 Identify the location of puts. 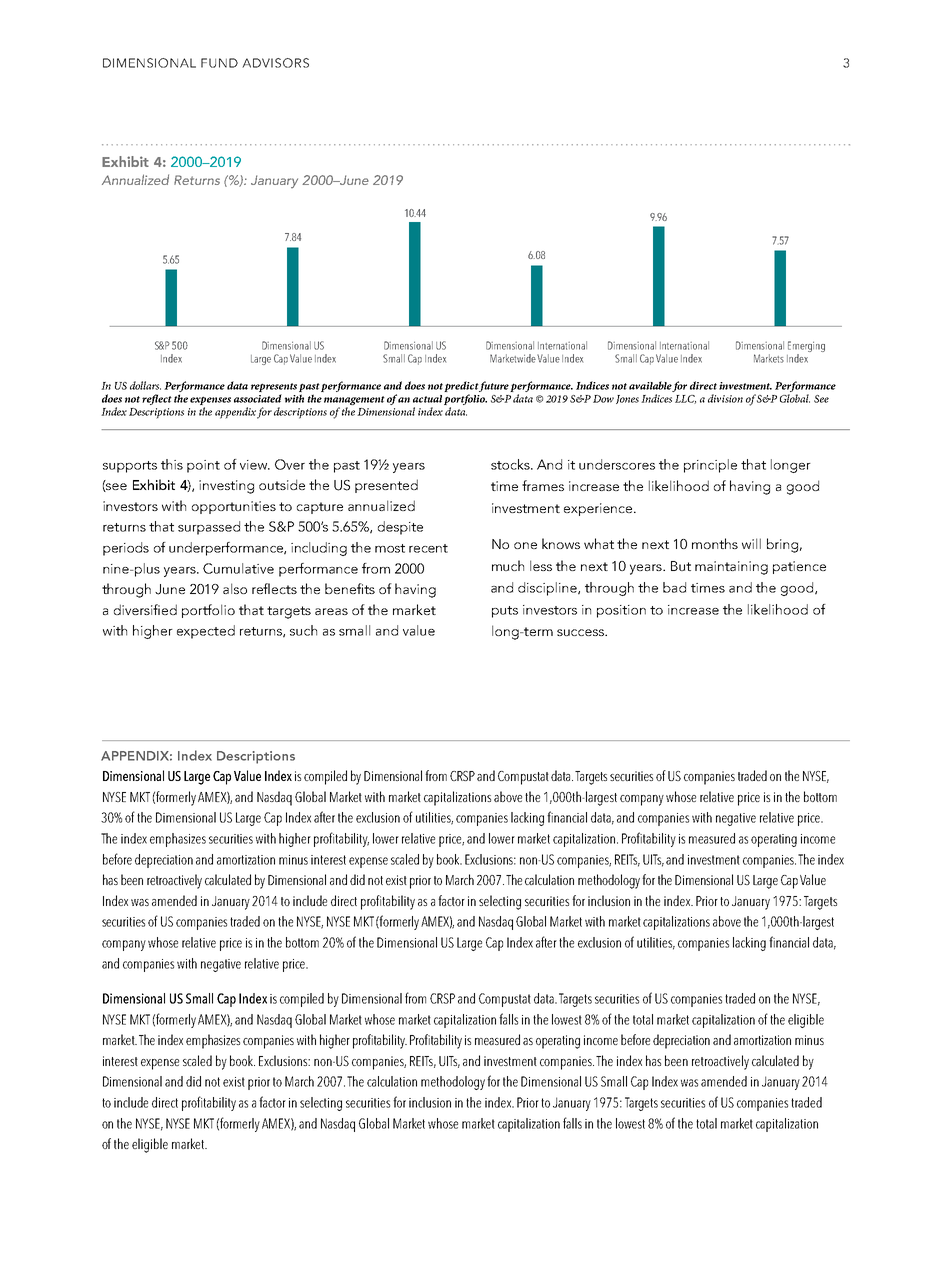
(505, 612).
